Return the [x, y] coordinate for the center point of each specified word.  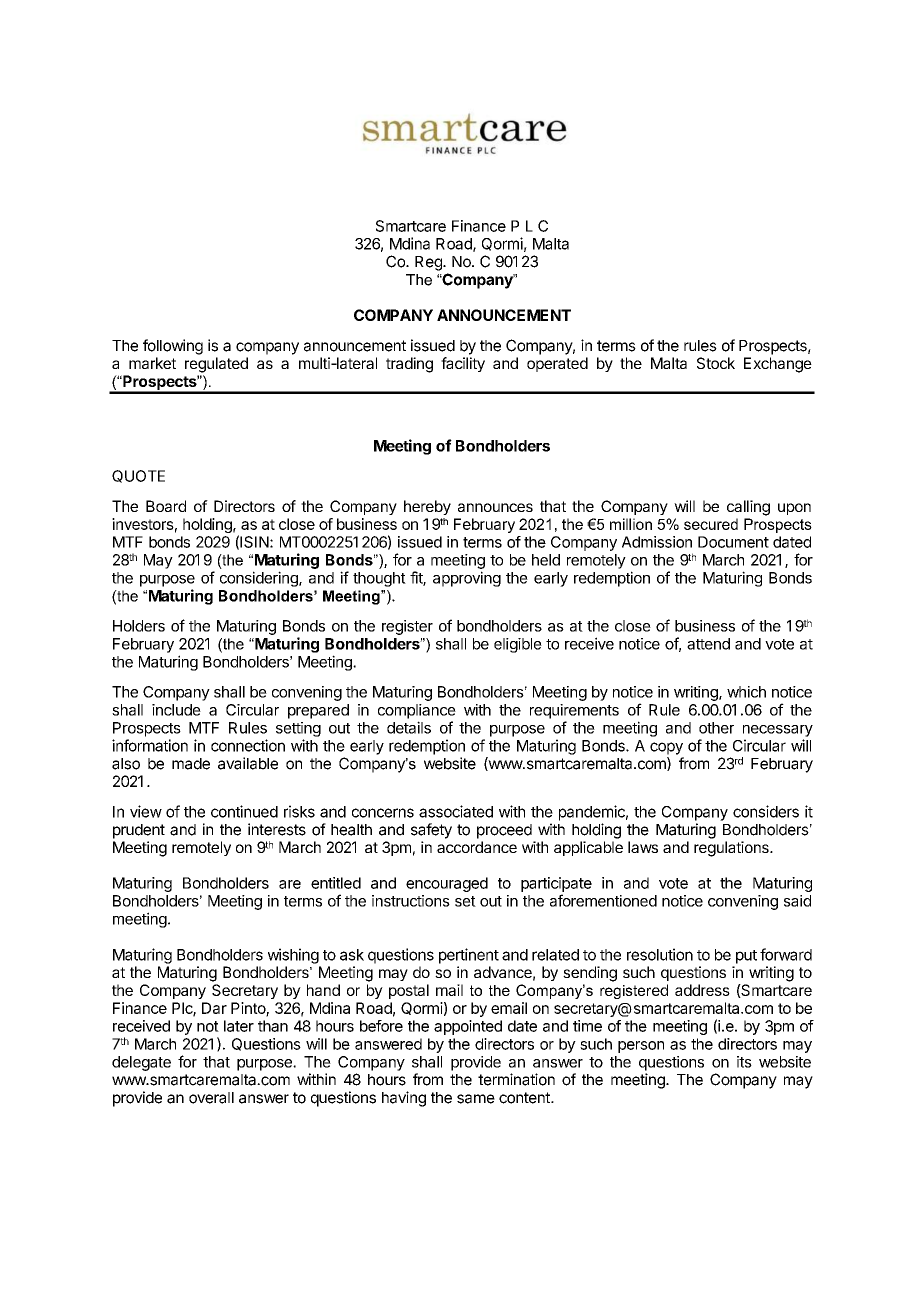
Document [733, 542]
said [797, 901]
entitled [336, 883]
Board [166, 506]
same [476, 1099]
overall [211, 1098]
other [716, 728]
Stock [716, 363]
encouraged [447, 884]
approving [467, 579]
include [176, 710]
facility [463, 364]
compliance [417, 711]
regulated [216, 365]
